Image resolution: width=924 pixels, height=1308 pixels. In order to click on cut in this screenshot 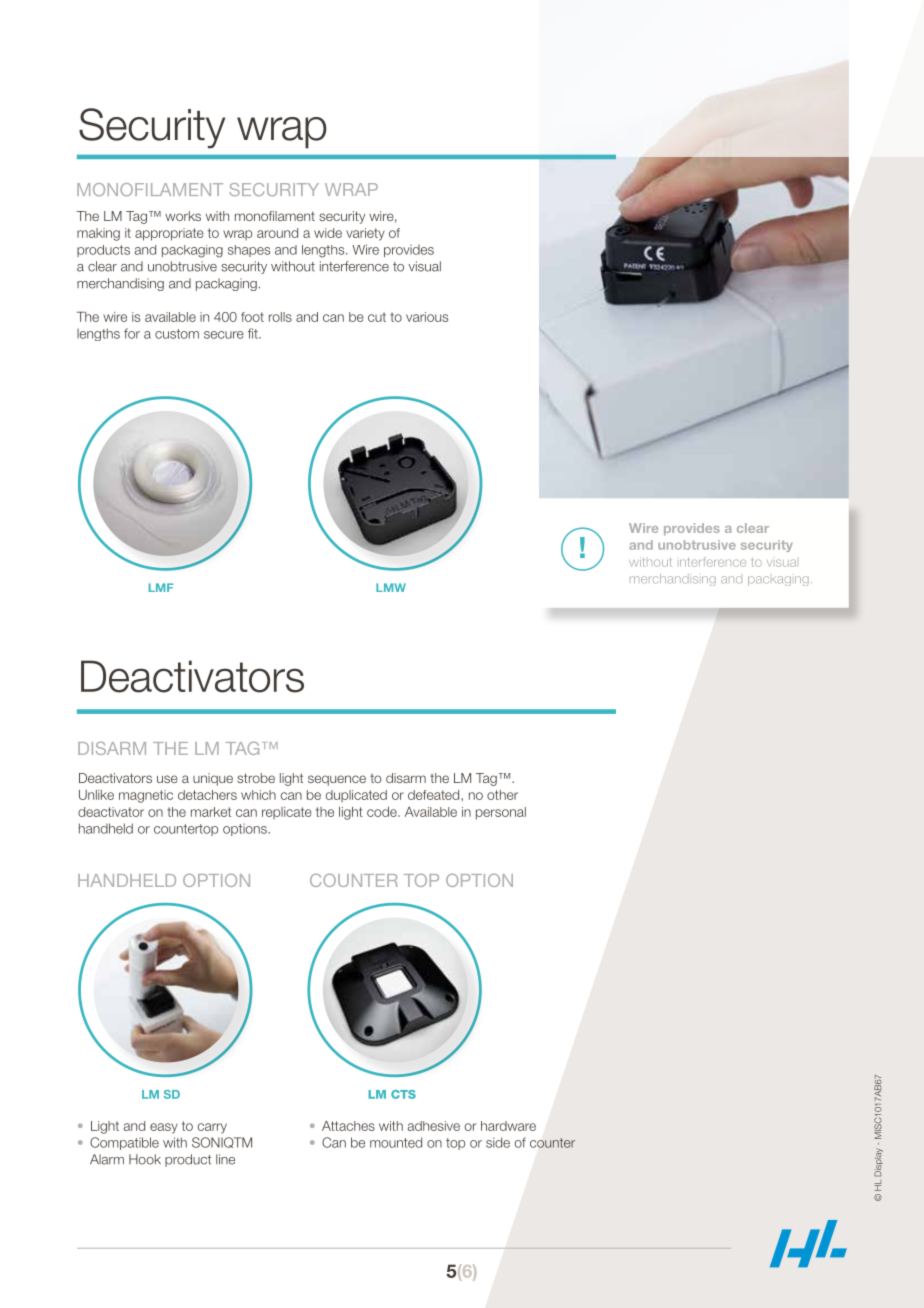, I will do `click(377, 317)`.
